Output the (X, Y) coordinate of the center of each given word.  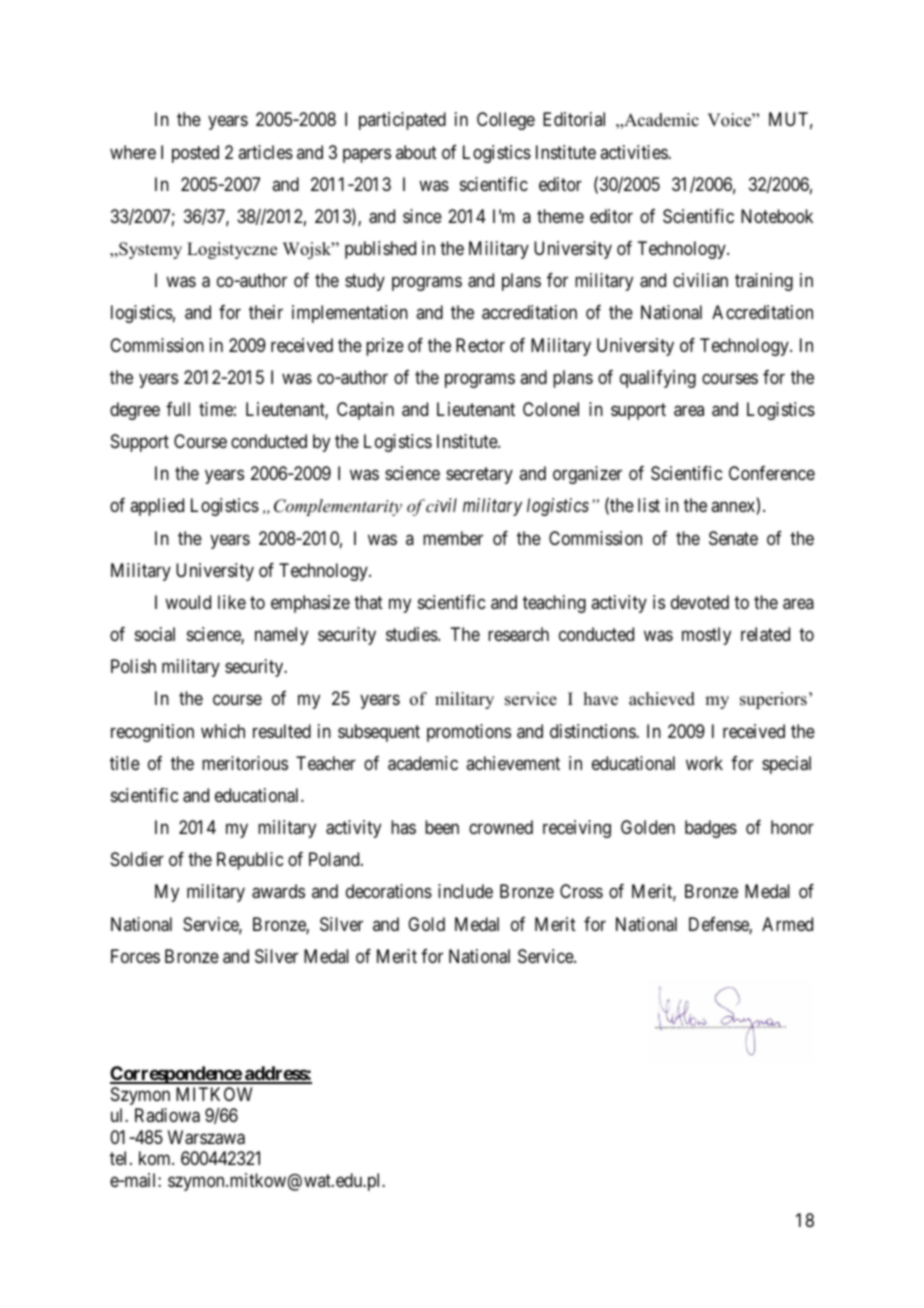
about (416, 152)
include (465, 891)
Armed (787, 924)
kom (156, 1158)
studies (412, 634)
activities (634, 152)
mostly (706, 636)
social (155, 634)
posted (195, 154)
